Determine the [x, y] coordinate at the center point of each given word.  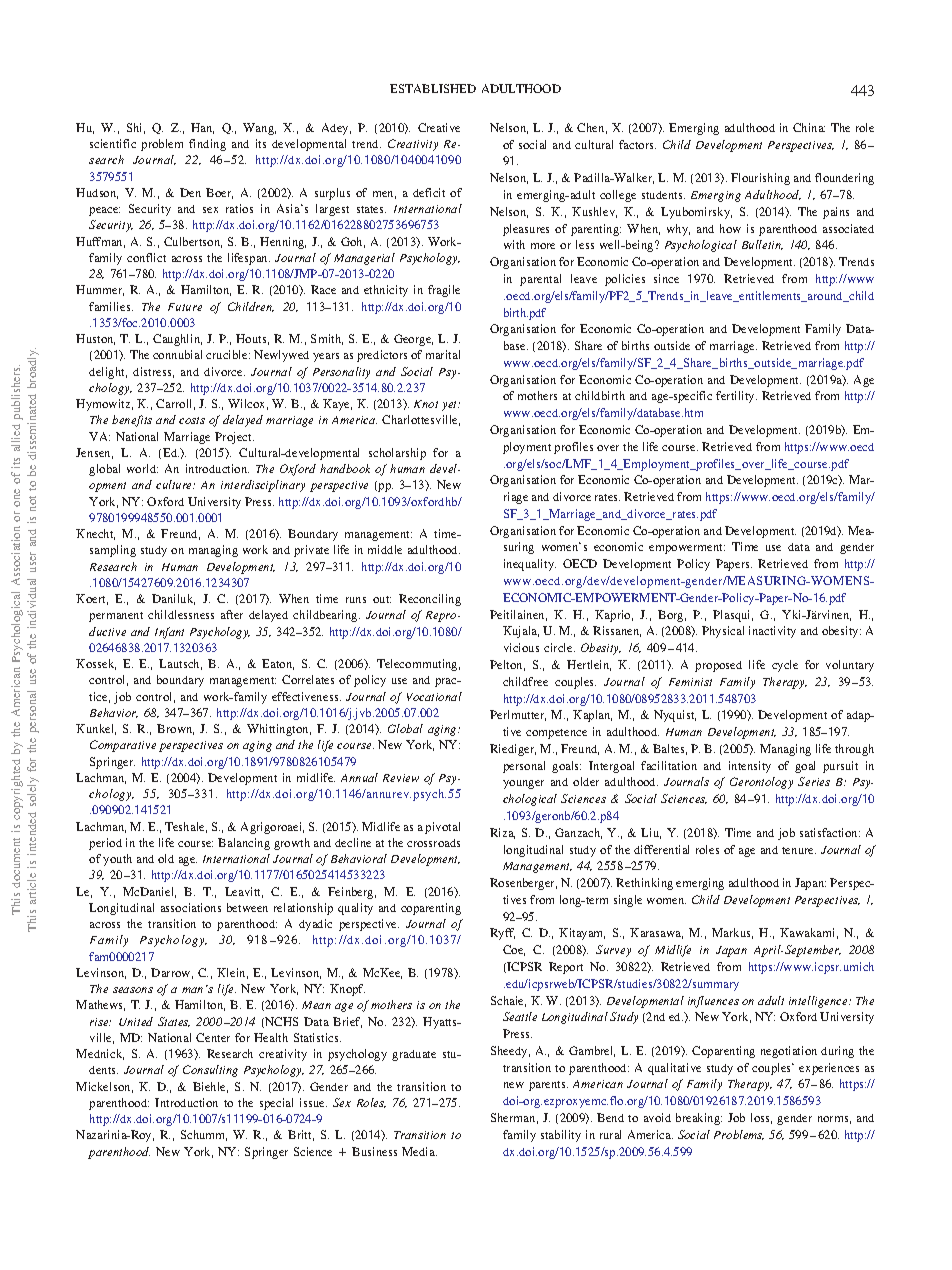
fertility [736, 397]
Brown [175, 729]
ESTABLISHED [433, 88]
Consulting [210, 1071]
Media [419, 1151]
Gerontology [761, 783]
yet [451, 406]
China [809, 127]
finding [207, 145]
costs [192, 420]
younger [523, 784]
